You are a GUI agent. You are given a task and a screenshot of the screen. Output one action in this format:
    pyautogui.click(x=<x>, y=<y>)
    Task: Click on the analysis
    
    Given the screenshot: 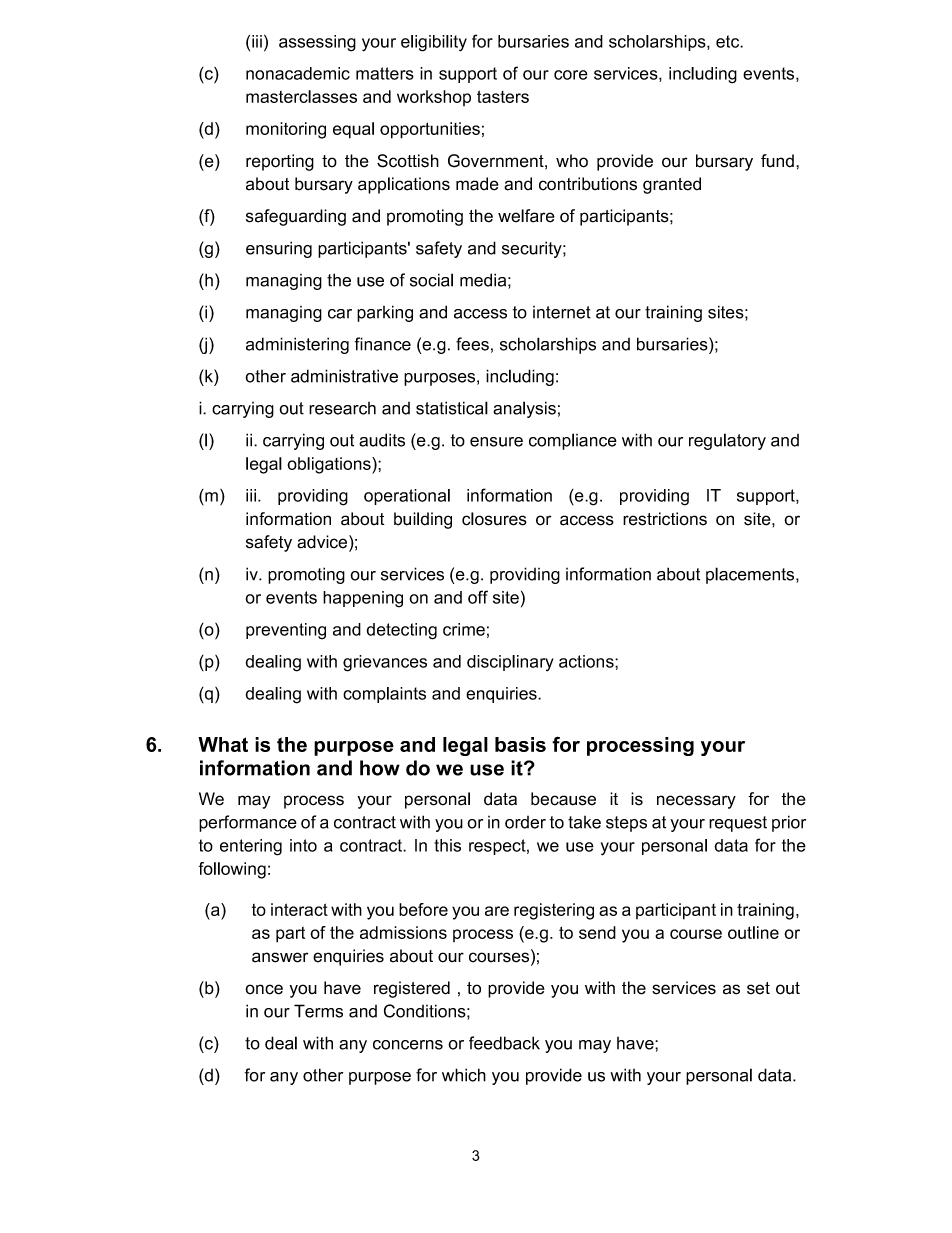 What is the action you would take?
    pyautogui.click(x=524, y=409)
